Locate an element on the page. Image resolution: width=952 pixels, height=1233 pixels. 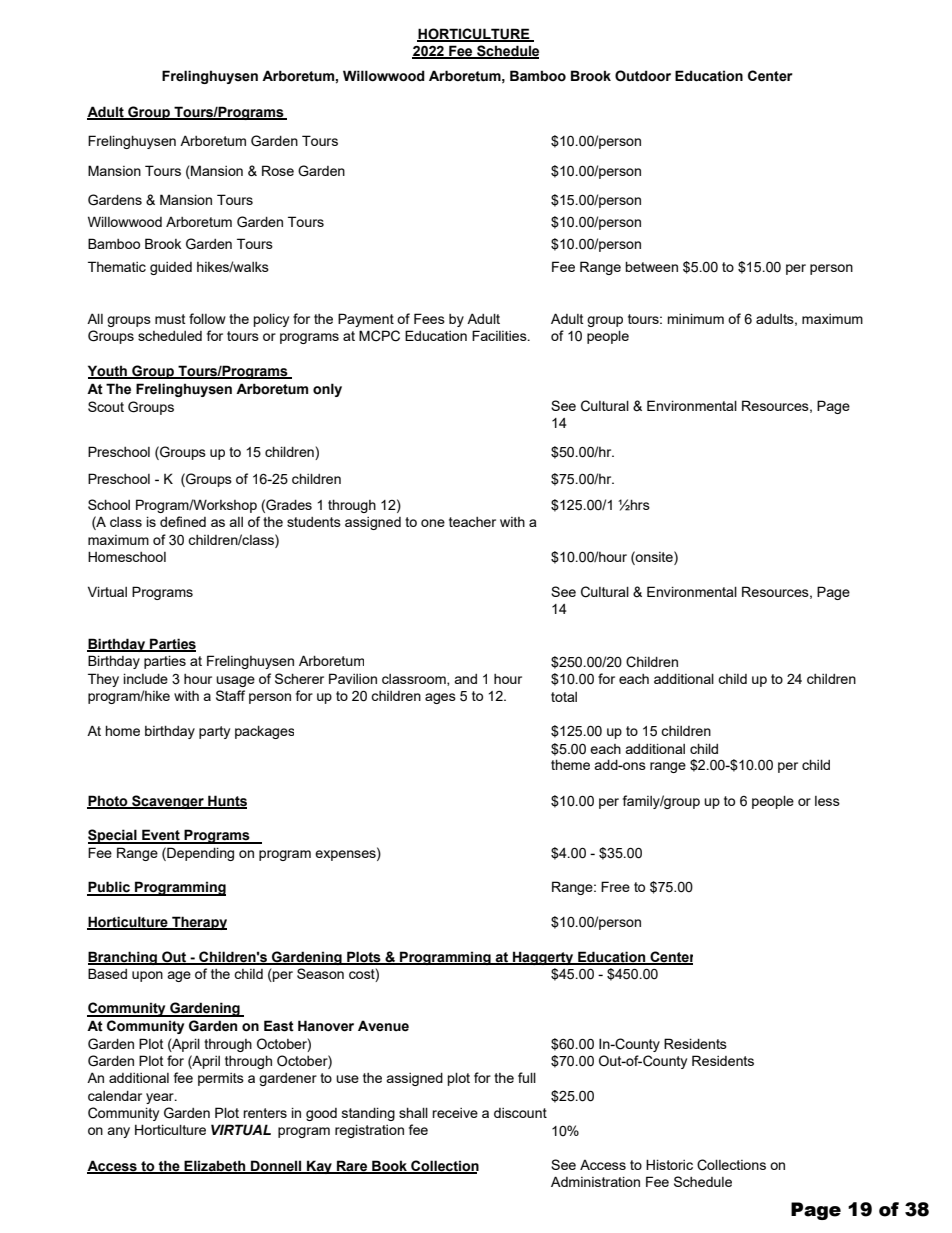
follow is located at coordinates (207, 318).
